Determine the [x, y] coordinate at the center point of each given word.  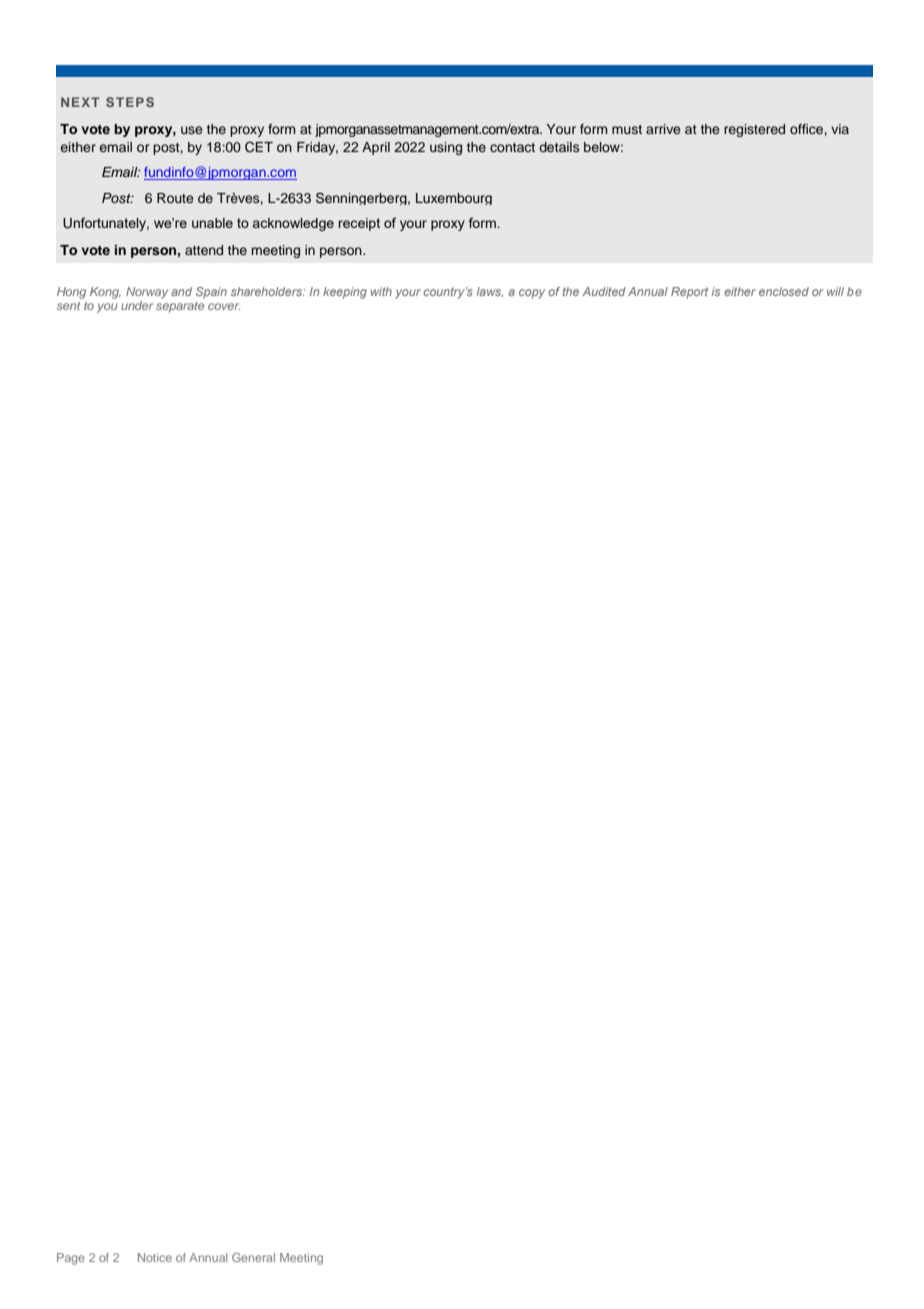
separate [180, 307]
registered [754, 130]
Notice [155, 1257]
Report [689, 293]
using [446, 148]
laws [490, 292]
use [192, 130]
